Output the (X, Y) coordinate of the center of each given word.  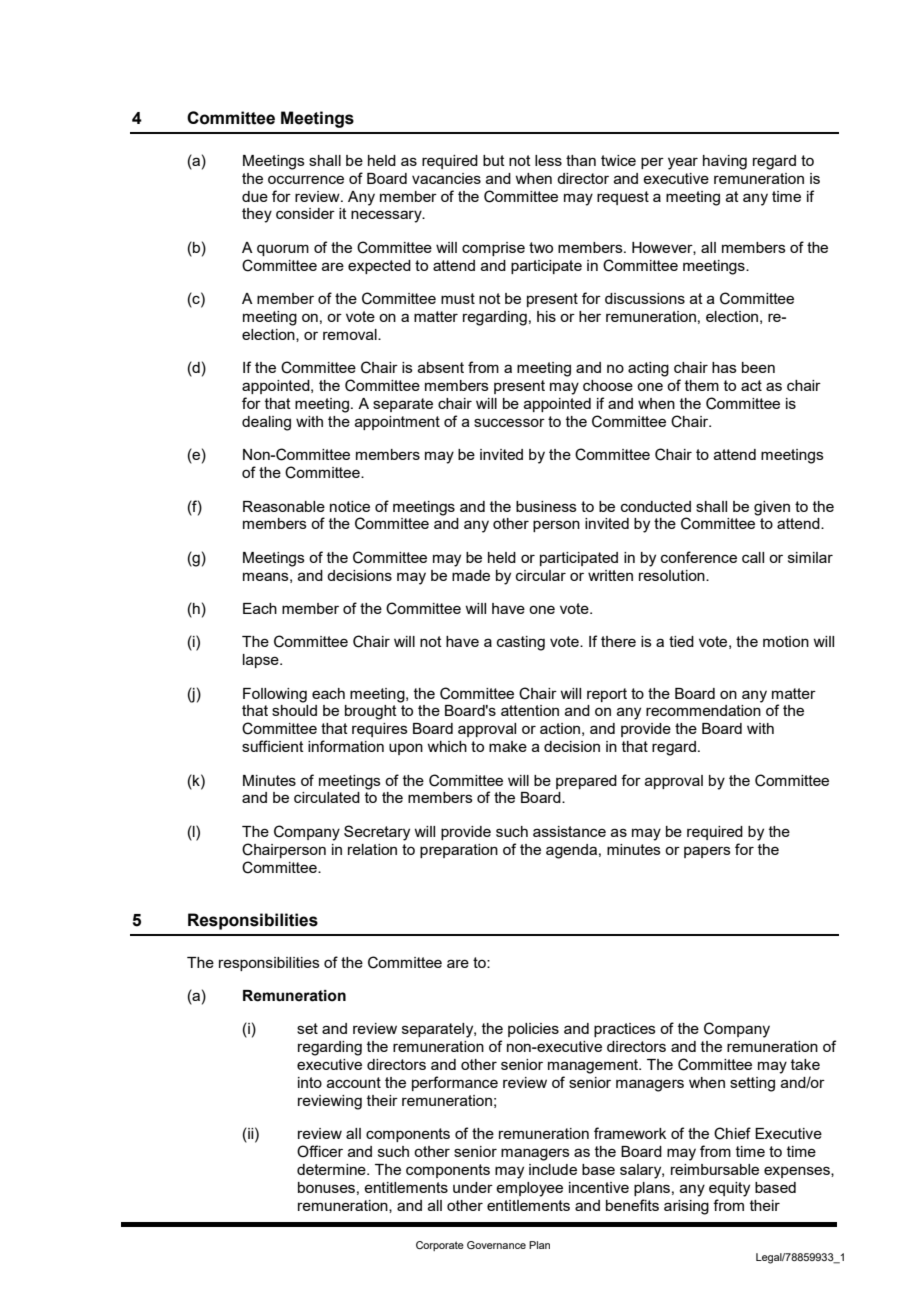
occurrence (306, 179)
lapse (262, 661)
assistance (569, 831)
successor (509, 422)
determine (332, 1169)
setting (752, 1084)
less (548, 160)
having (725, 162)
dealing (266, 423)
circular (541, 575)
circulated (327, 797)
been (758, 367)
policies (533, 1030)
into (310, 1082)
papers (707, 852)
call (753, 557)
